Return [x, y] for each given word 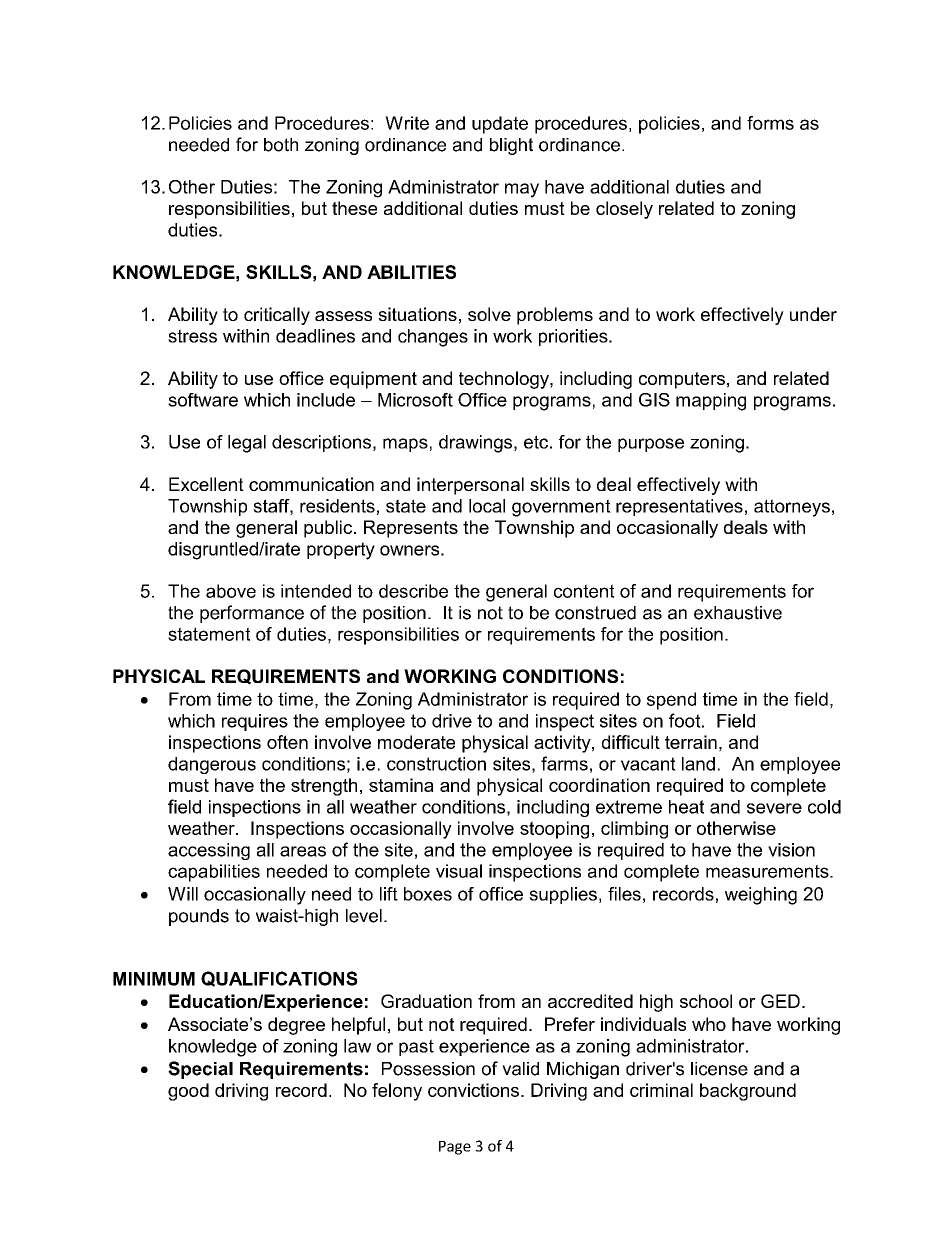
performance [252, 614]
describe [413, 591]
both [281, 145]
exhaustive [738, 613]
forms [770, 123]
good [188, 1092]
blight [511, 146]
